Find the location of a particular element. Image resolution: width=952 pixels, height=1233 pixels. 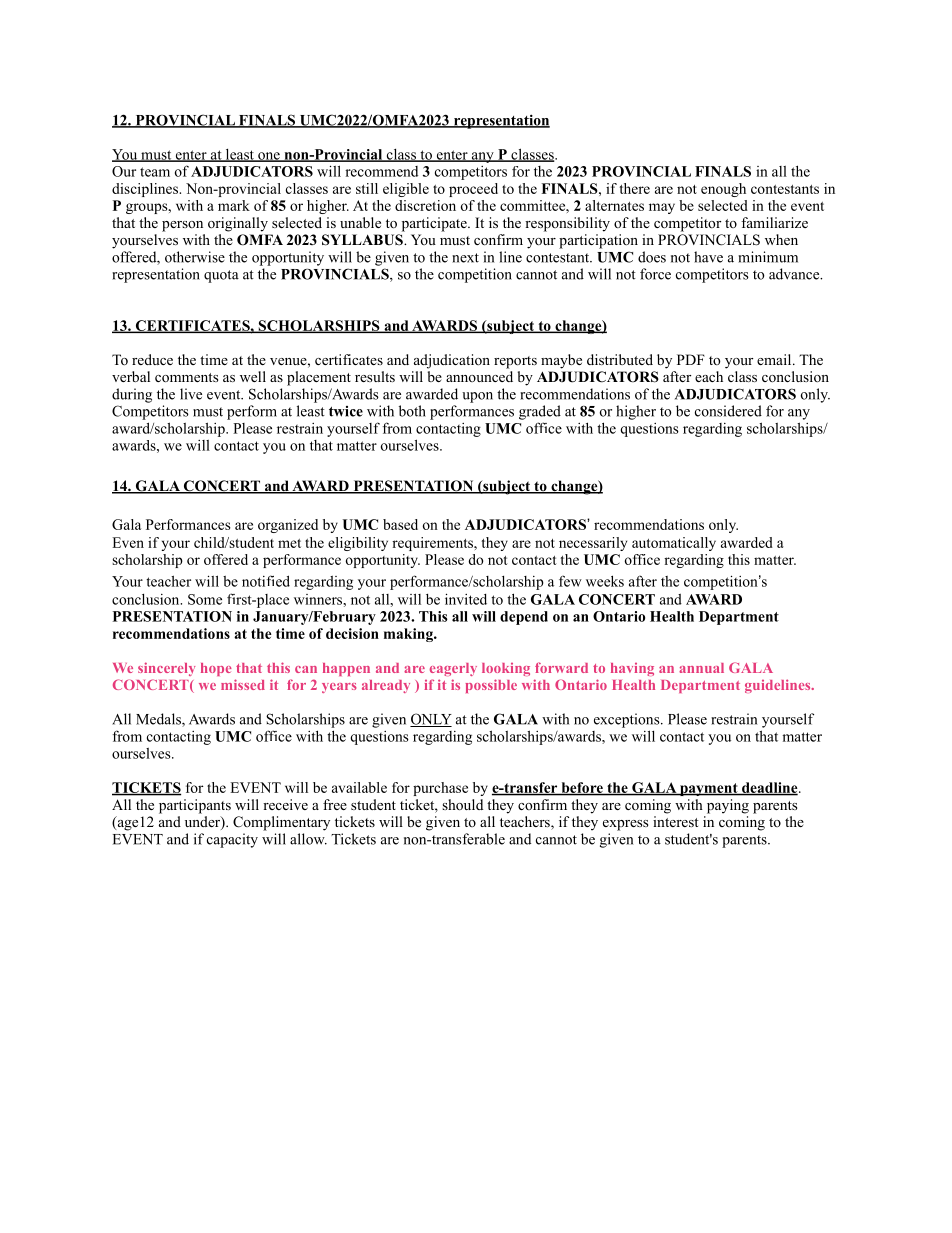

organized is located at coordinates (288, 526).
